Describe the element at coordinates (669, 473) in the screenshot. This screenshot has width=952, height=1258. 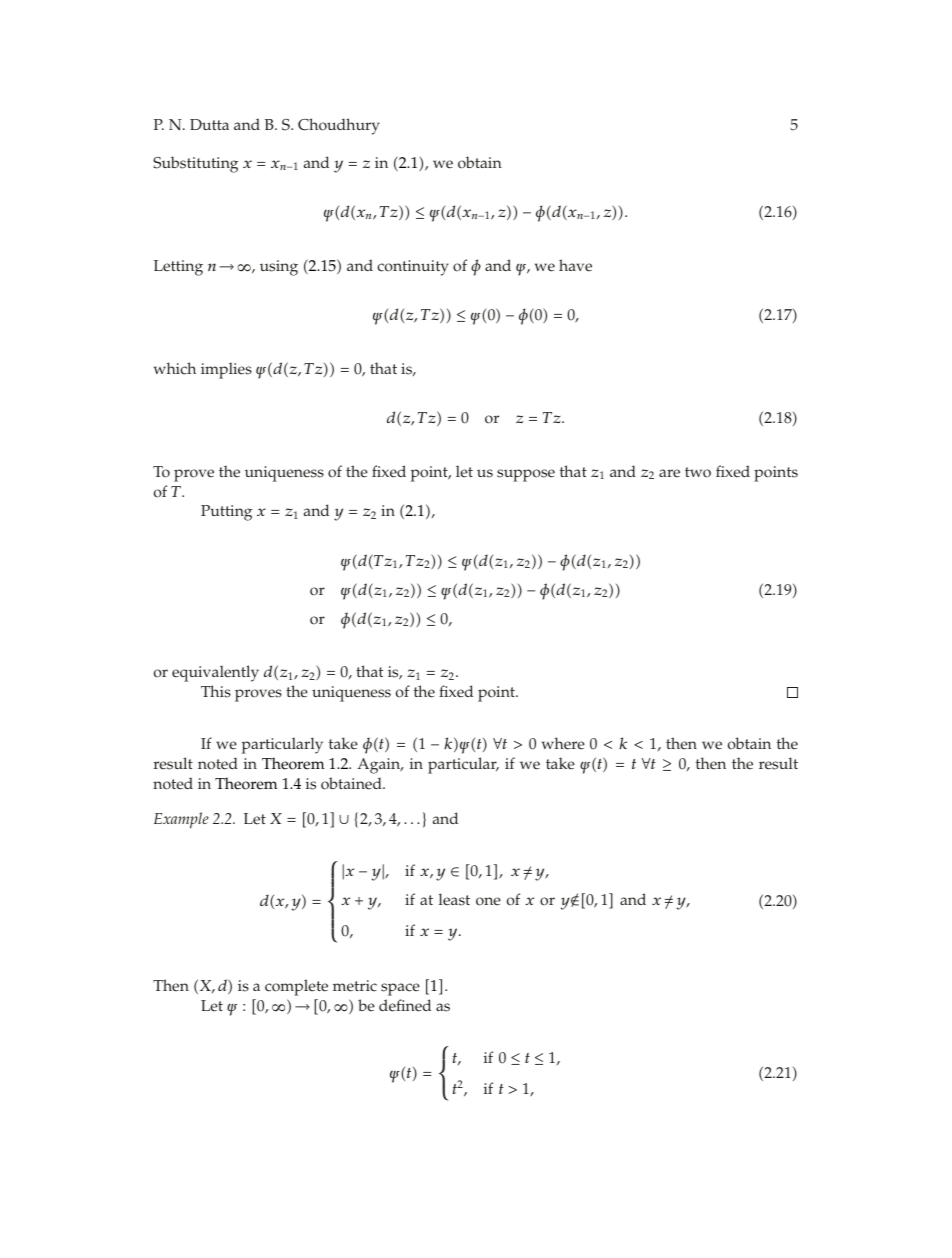
I see `are` at that location.
